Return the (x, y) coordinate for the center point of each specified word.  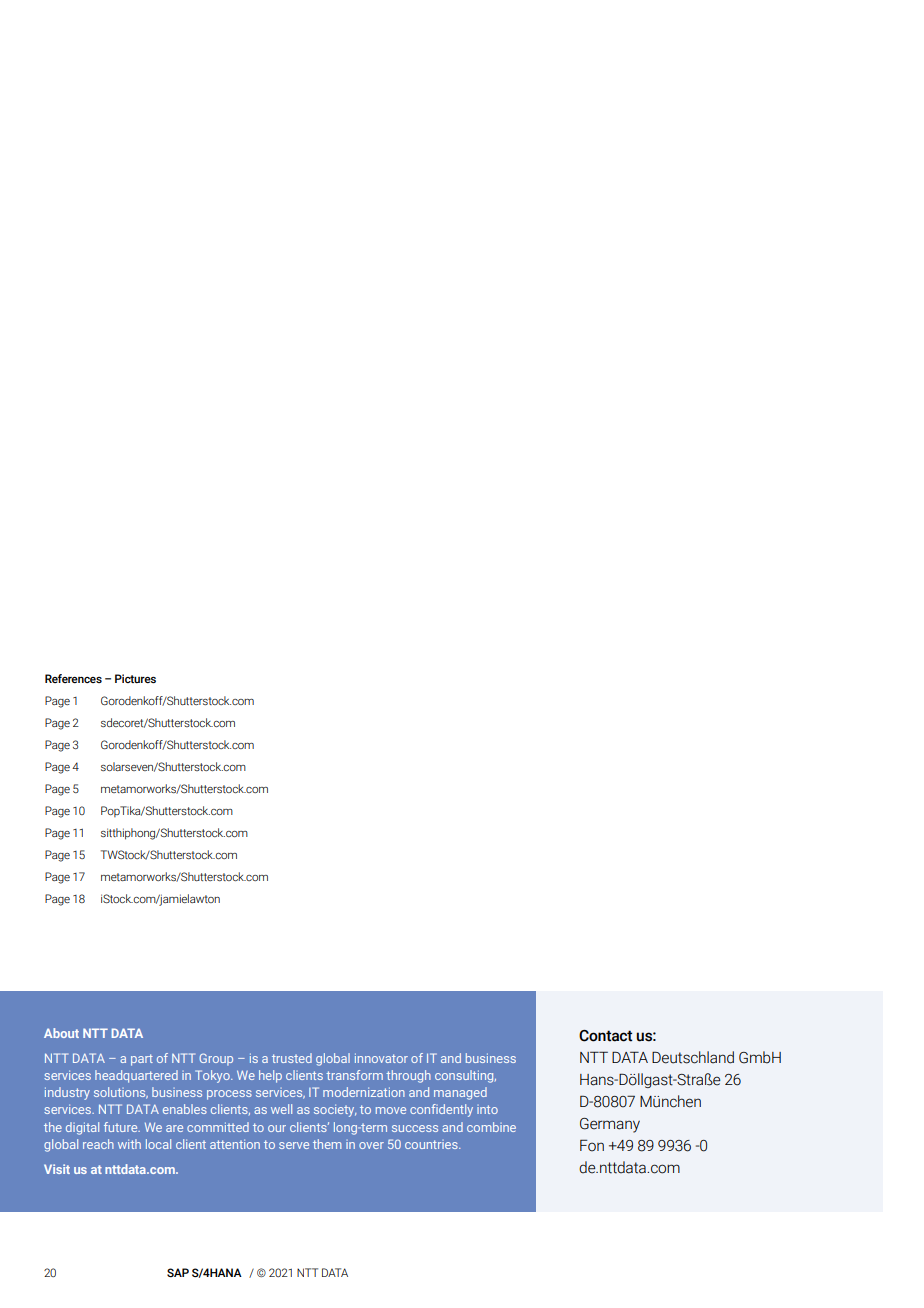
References (73, 678)
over (371, 1145)
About (61, 1033)
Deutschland (693, 1057)
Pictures (135, 678)
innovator (381, 1058)
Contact (605, 1036)
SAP (178, 1272)
